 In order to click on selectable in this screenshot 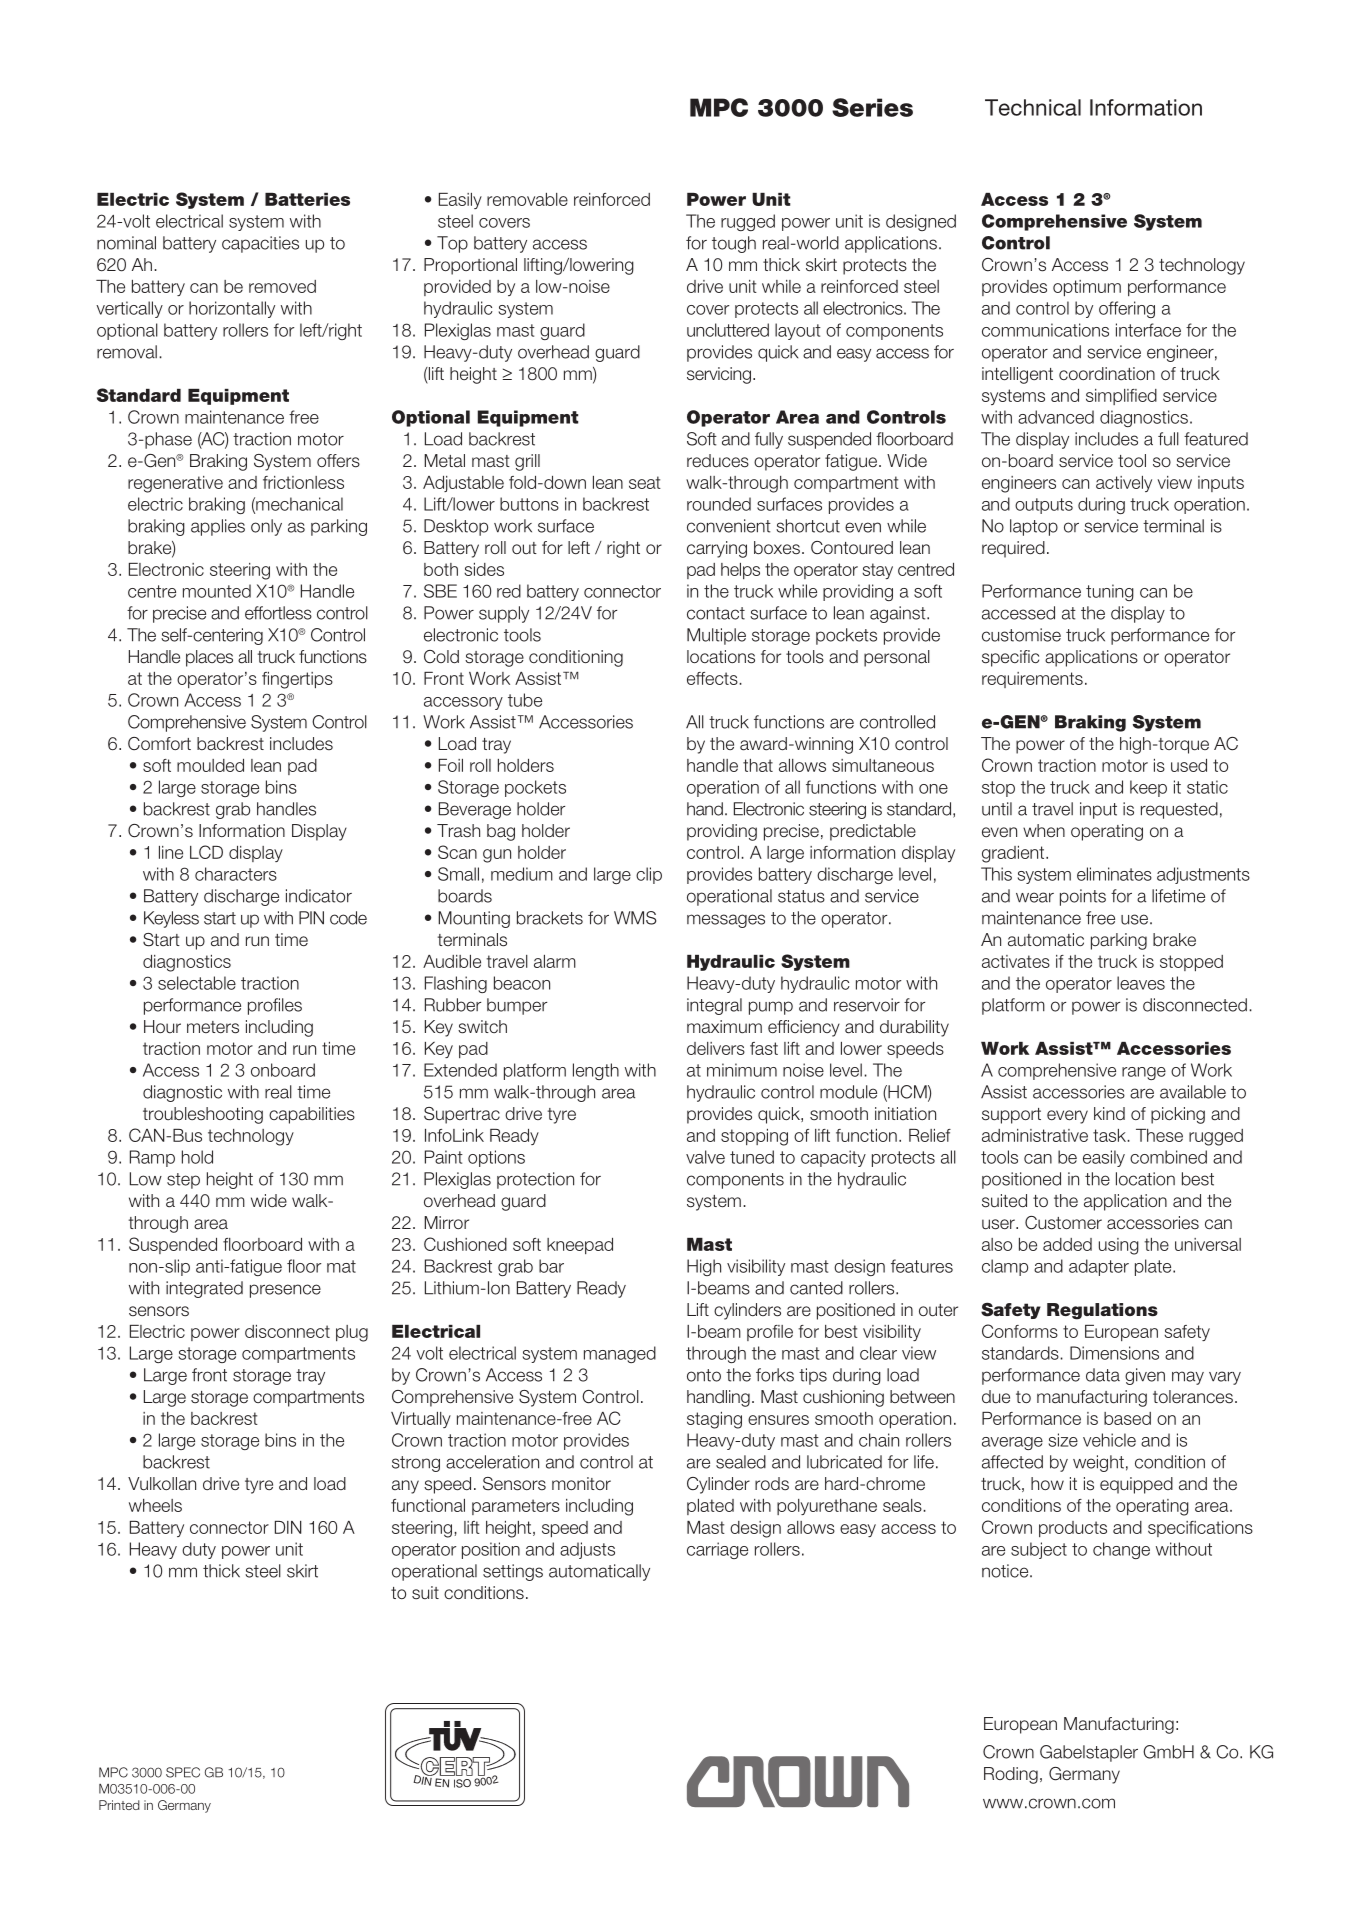, I will do `click(197, 983)`.
